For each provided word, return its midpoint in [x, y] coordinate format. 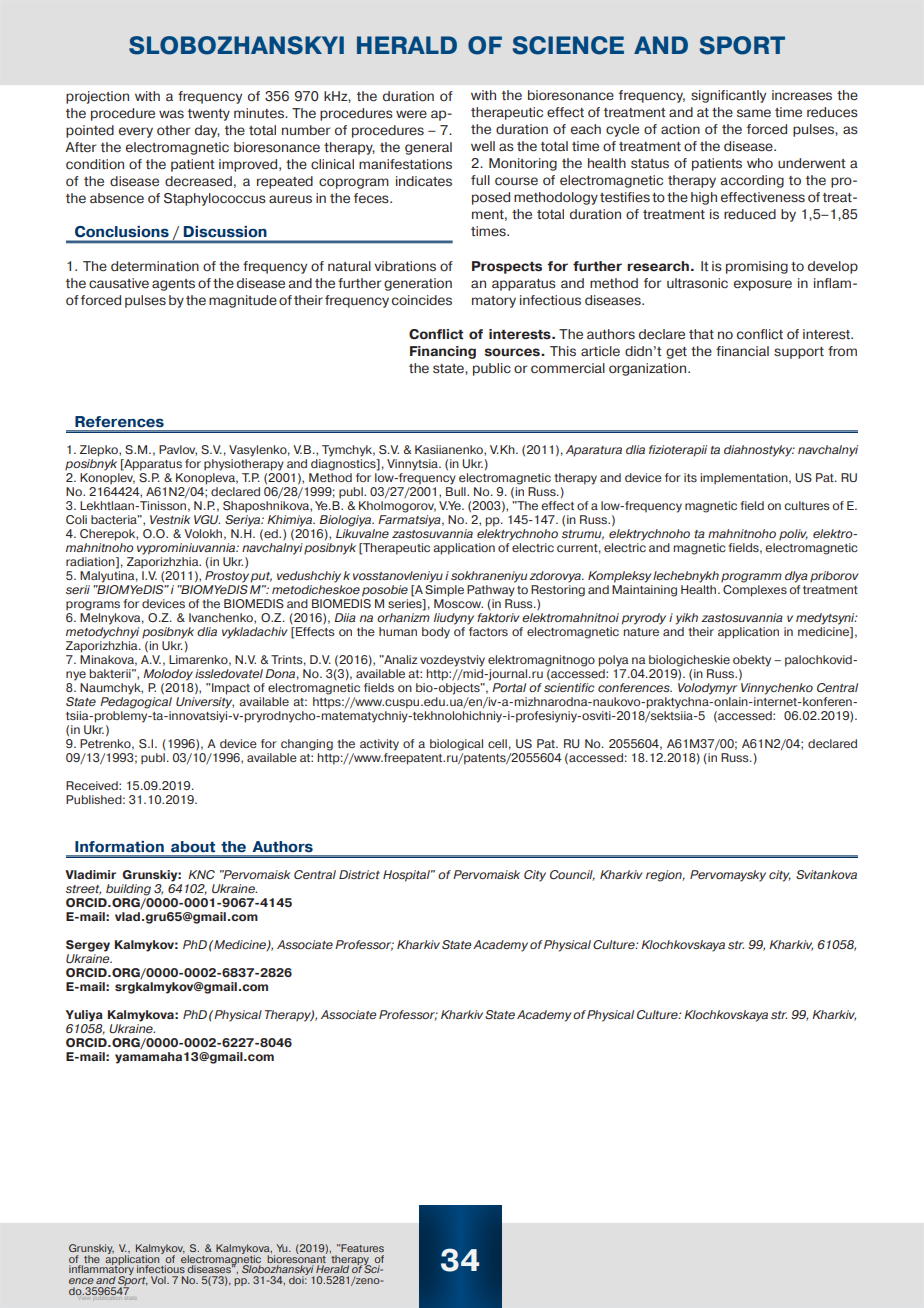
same [754, 113]
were [411, 114]
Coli [76, 519]
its [690, 477]
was [171, 114]
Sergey [88, 946]
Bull [457, 491]
